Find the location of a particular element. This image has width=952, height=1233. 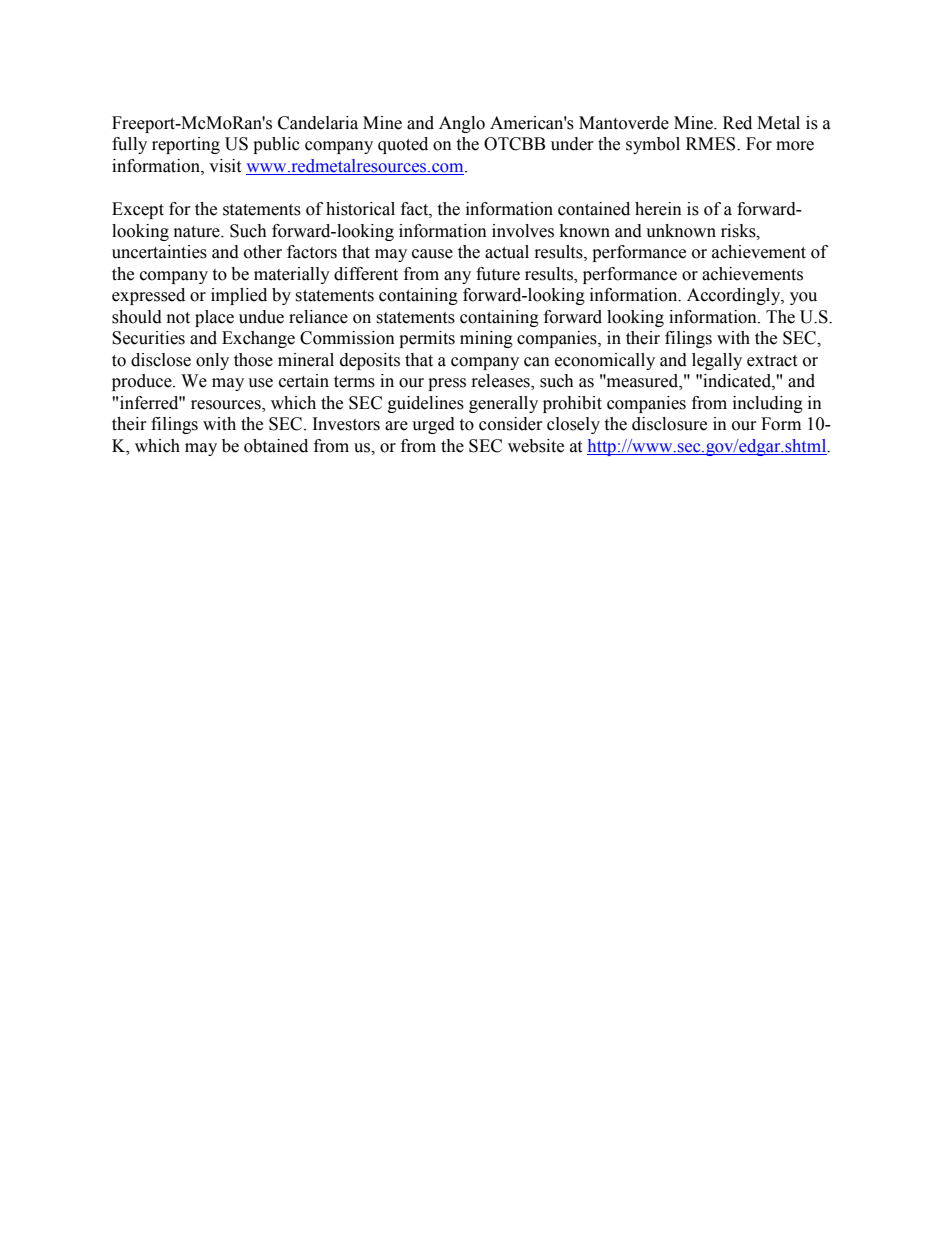

legally is located at coordinates (717, 361).
